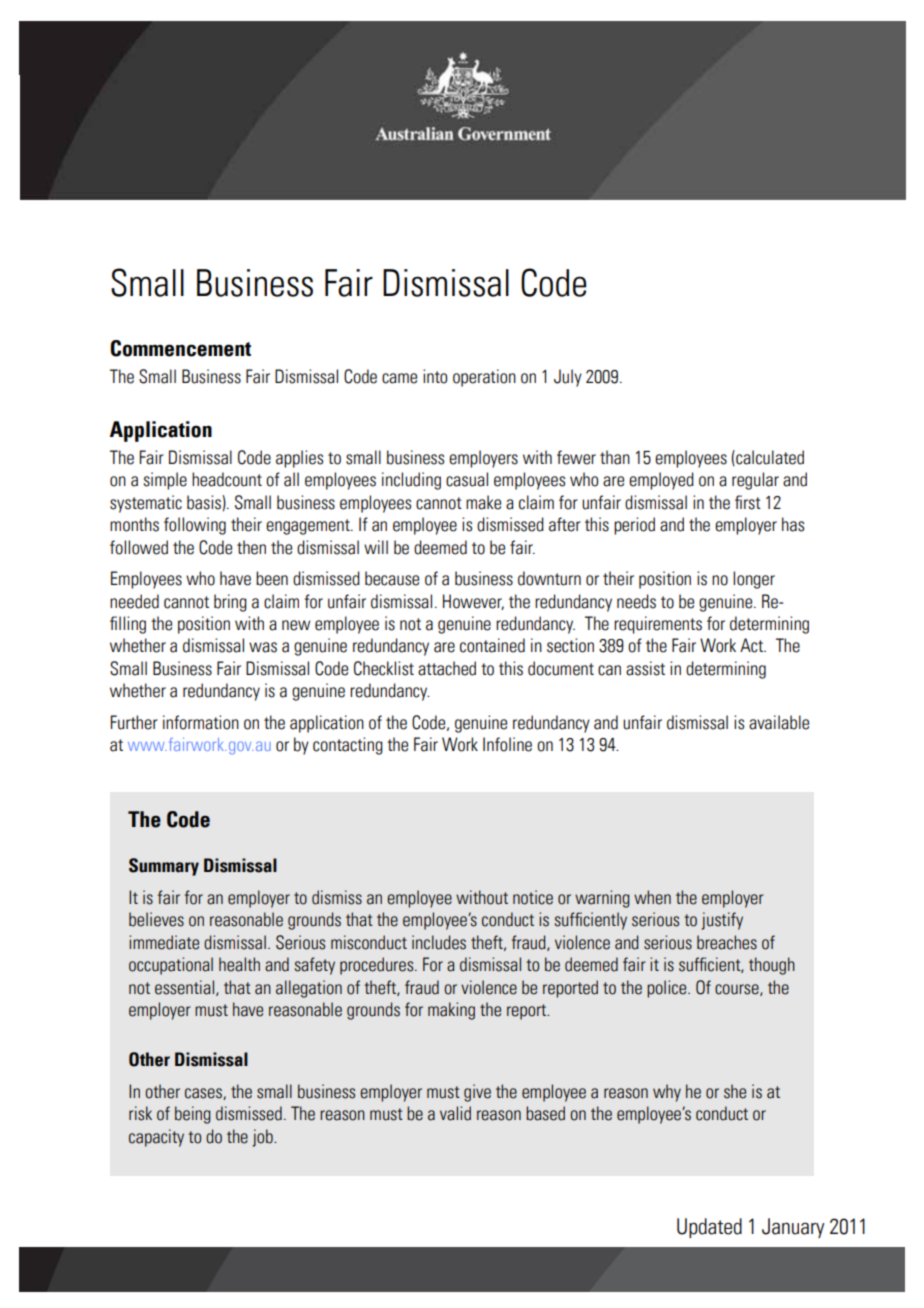  What do you see at coordinates (201, 722) in the screenshot?
I see `information` at bounding box center [201, 722].
